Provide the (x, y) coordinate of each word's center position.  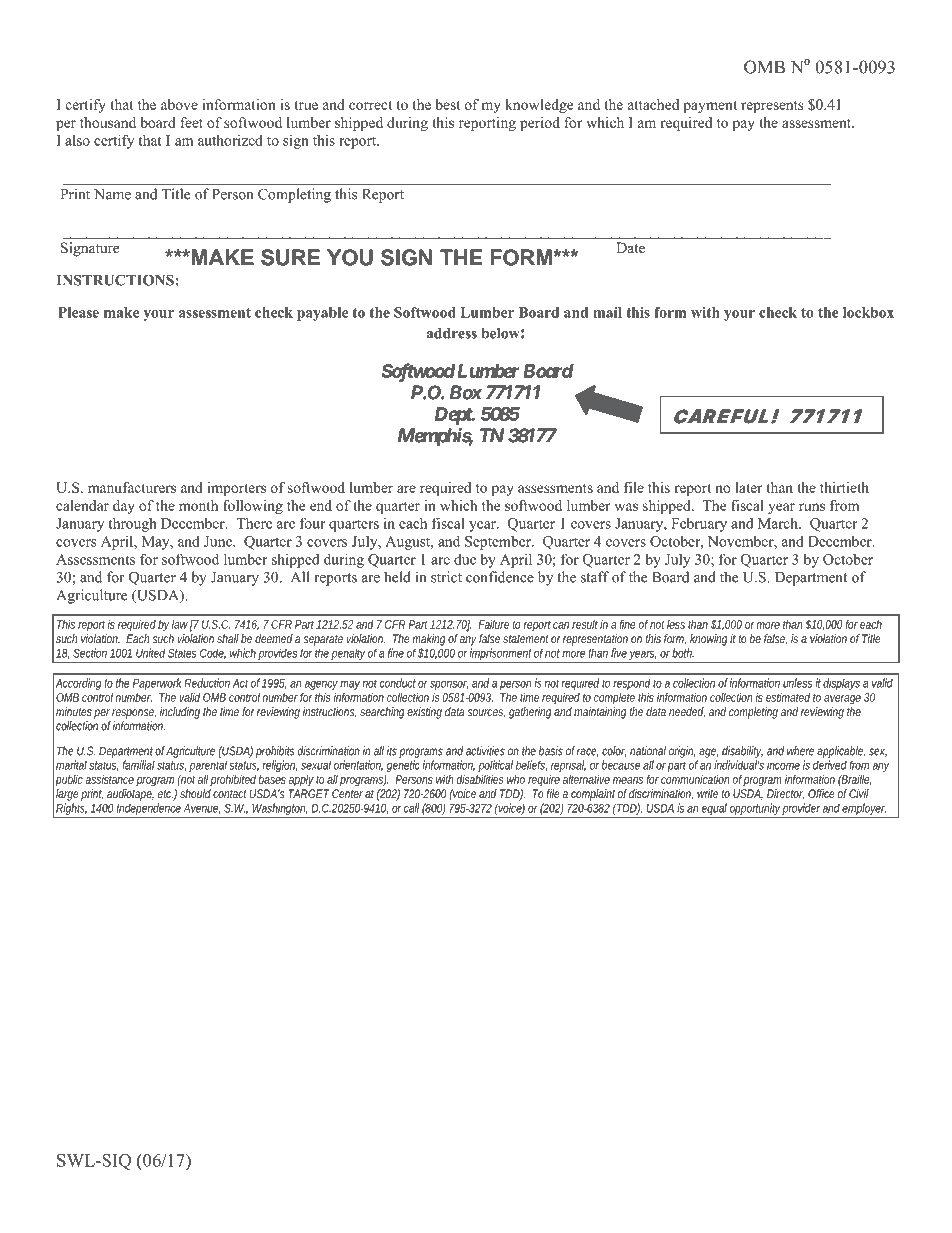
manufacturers (132, 487)
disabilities (480, 779)
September (499, 543)
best (448, 104)
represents (772, 107)
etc (166, 795)
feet (191, 122)
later (749, 487)
